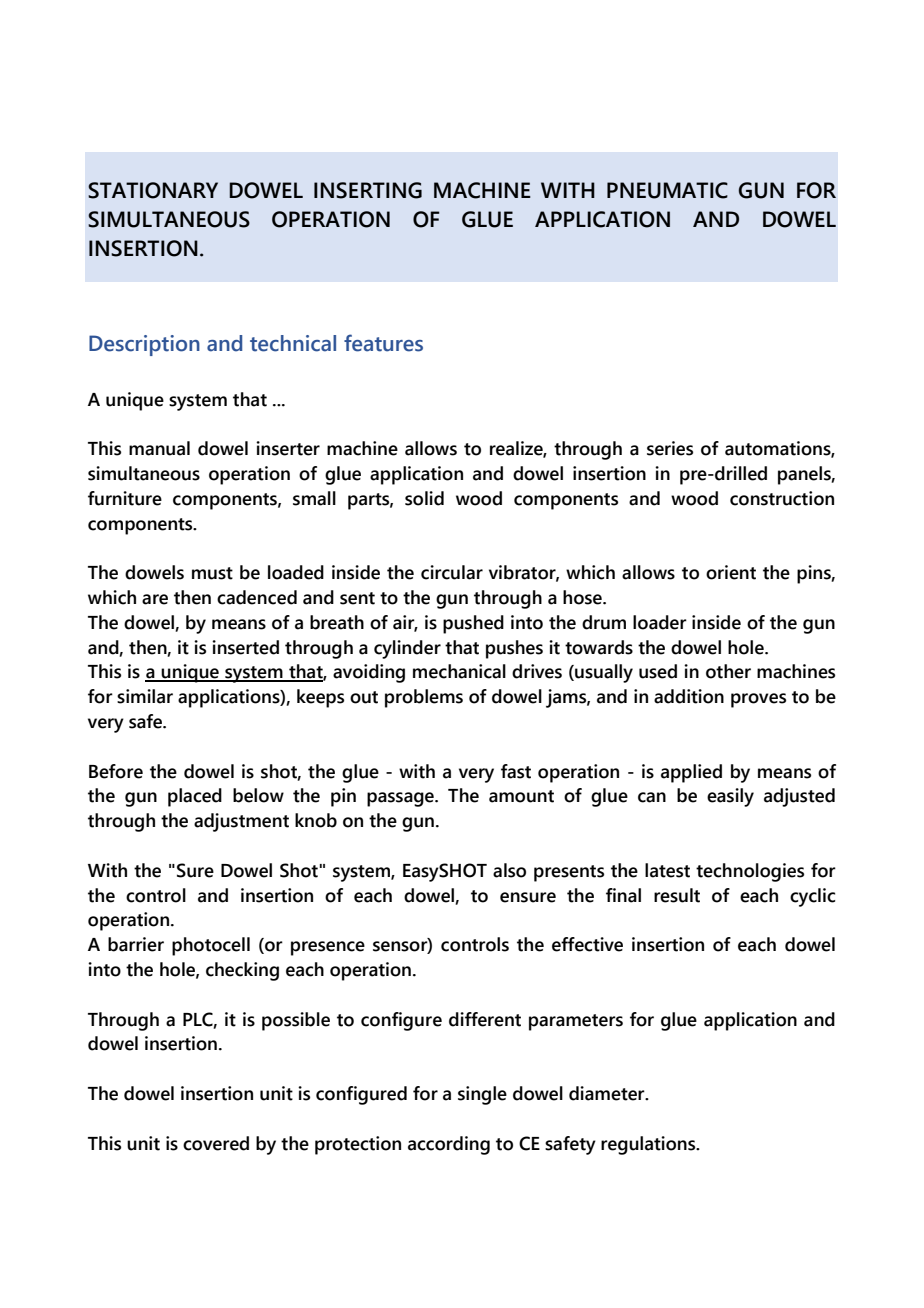  I want to click on PNEUMATIC, so click(667, 190).
